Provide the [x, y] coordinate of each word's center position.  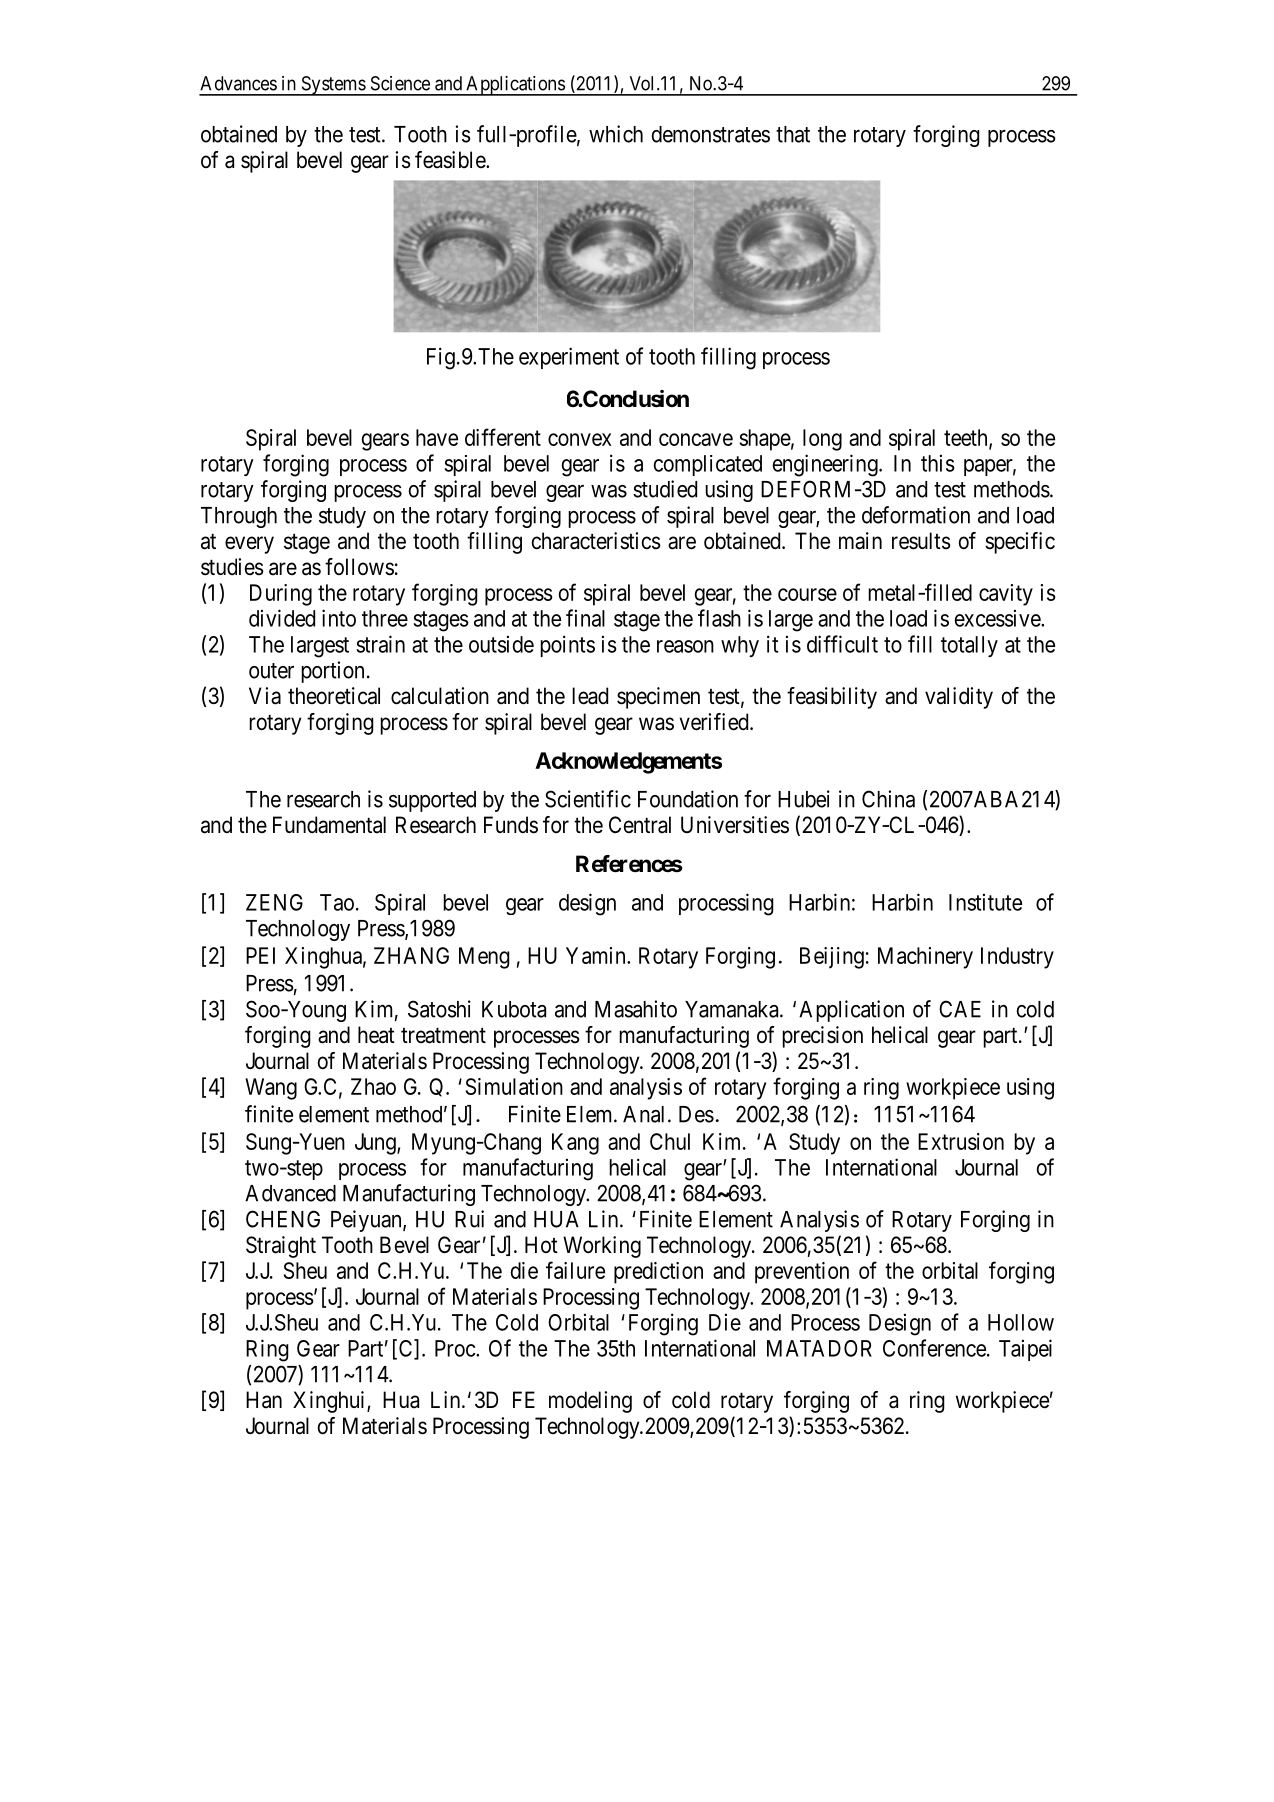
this [938, 463]
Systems [333, 86]
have [437, 437]
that [793, 134]
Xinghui [330, 1402]
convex [580, 439]
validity [959, 698]
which [616, 134]
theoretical [334, 696]
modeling [590, 1402]
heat [376, 1035]
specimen [658, 698]
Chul [670, 1141]
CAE [960, 1009]
